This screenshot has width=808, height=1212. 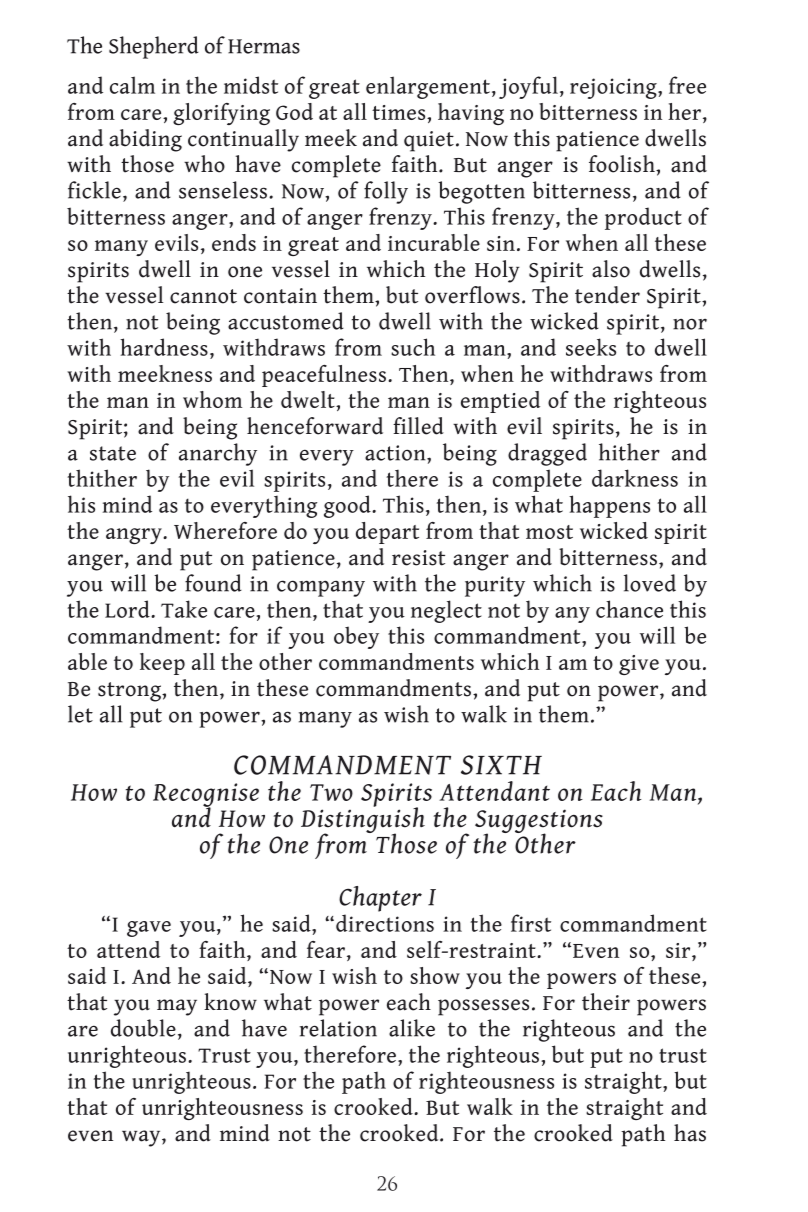 What do you see at coordinates (412, 1028) in the screenshot?
I see `alike` at bounding box center [412, 1028].
